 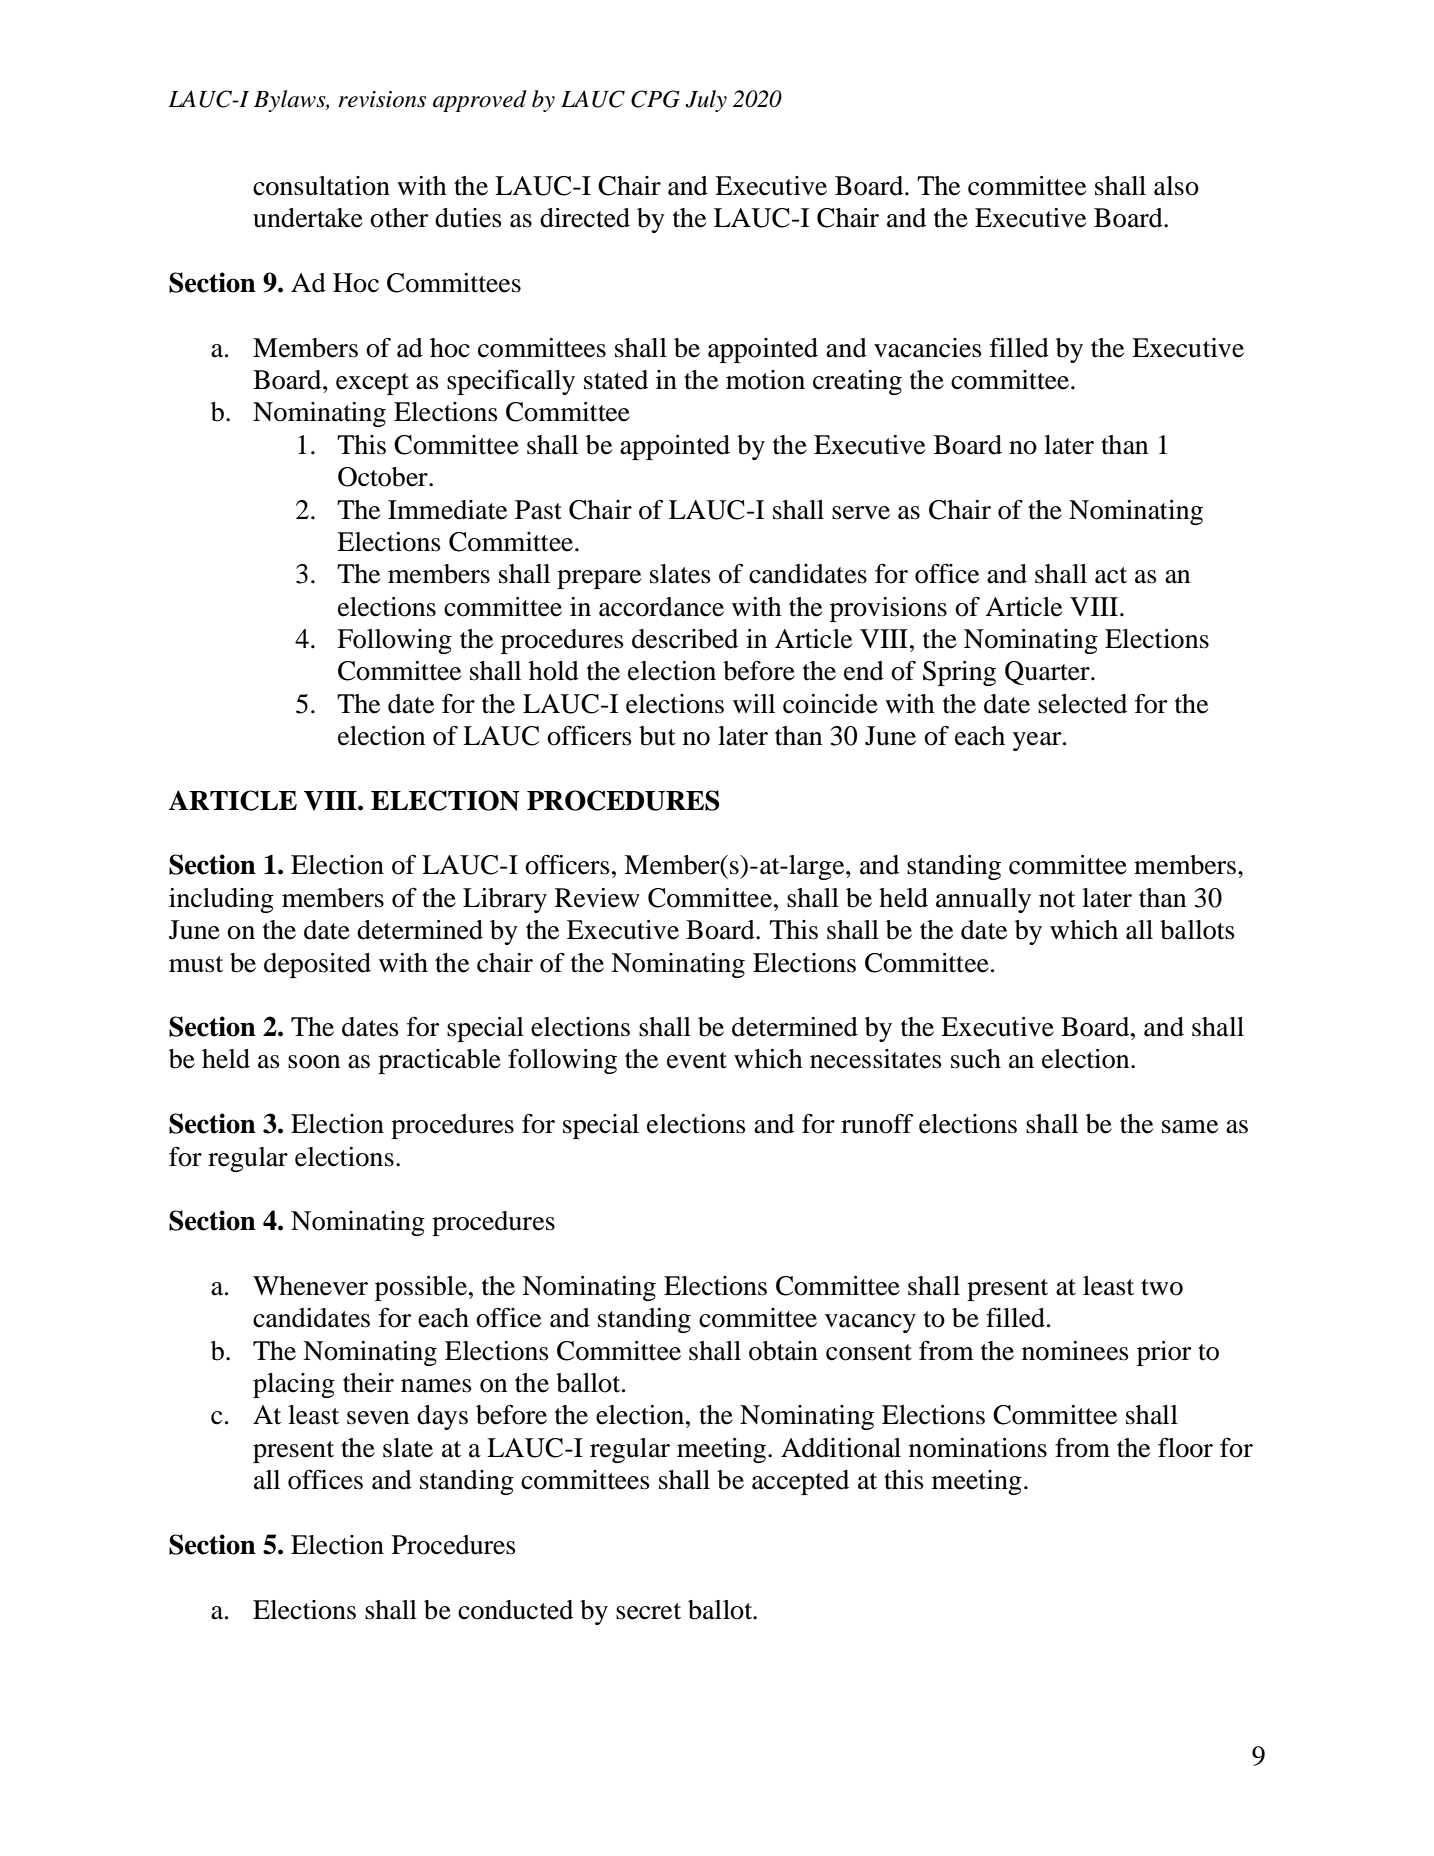 What do you see at coordinates (1176, 186) in the screenshot?
I see `also` at bounding box center [1176, 186].
